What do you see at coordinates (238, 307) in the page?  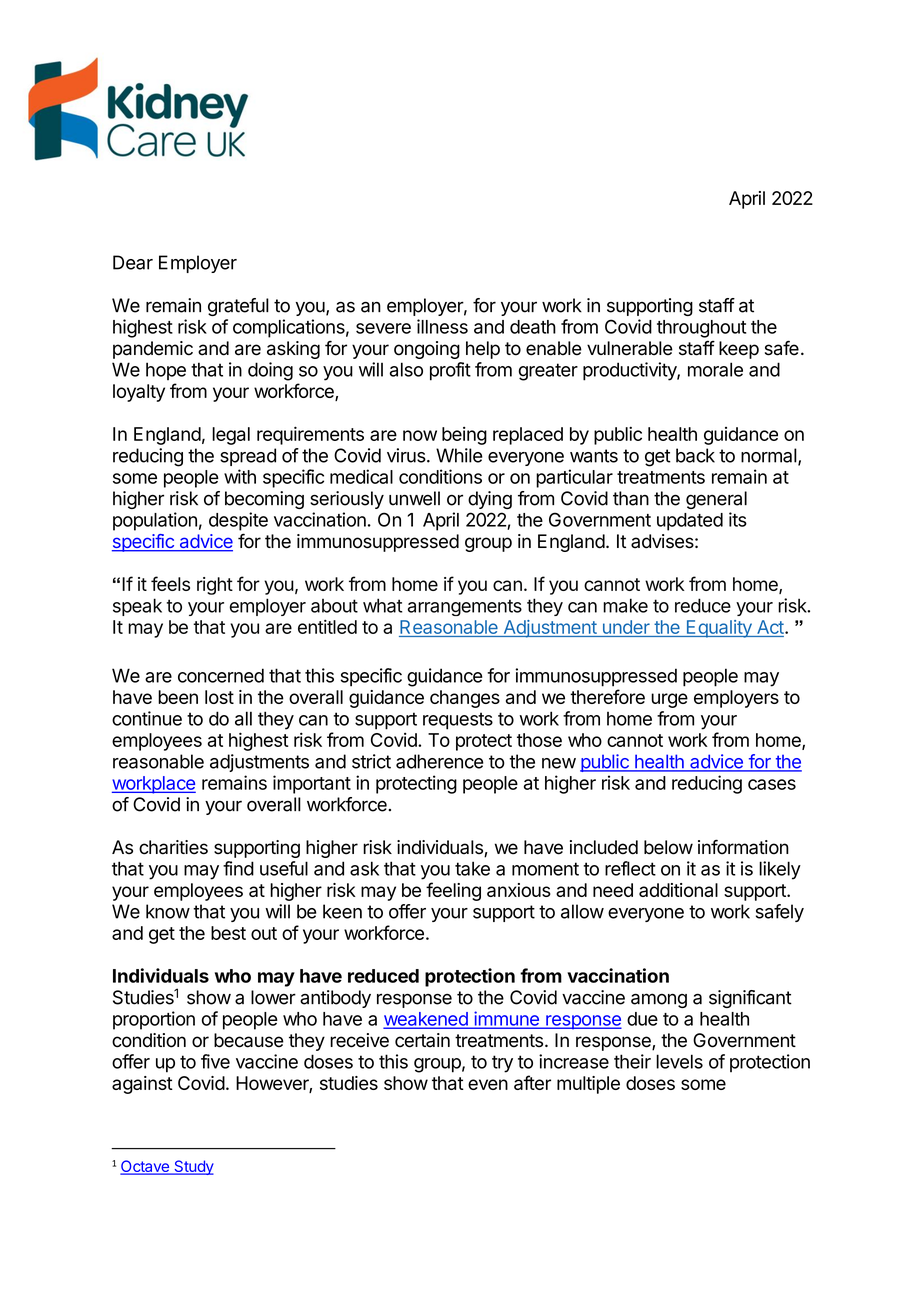 I see `grateful` at bounding box center [238, 307].
